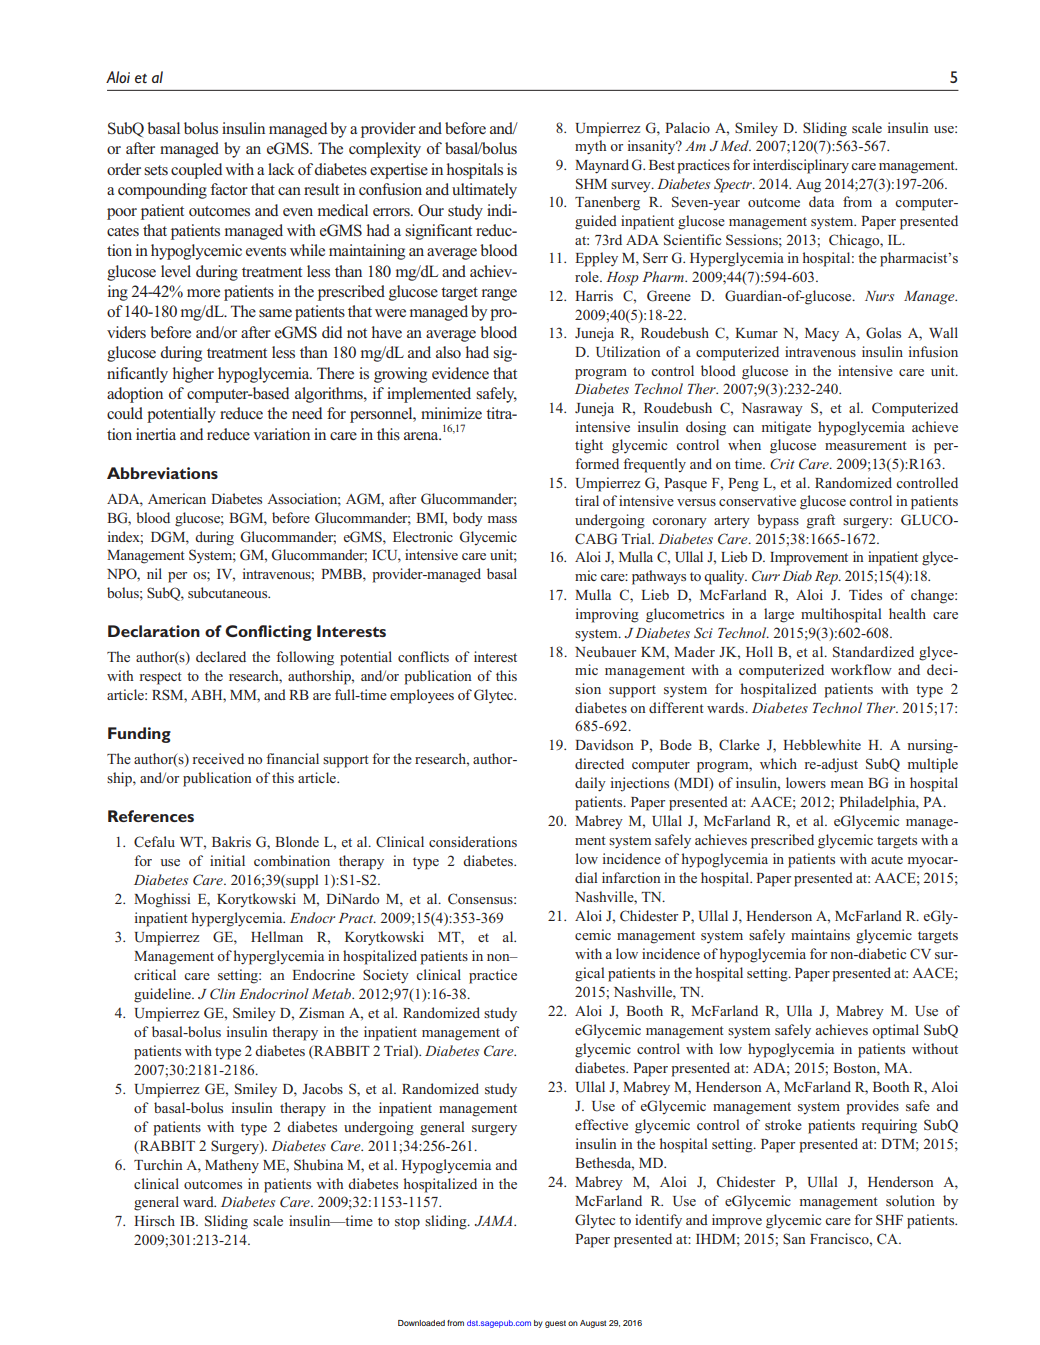 This image has height=1345, width=1040. Describe the element at coordinates (229, 189) in the image. I see `factor` at that location.
